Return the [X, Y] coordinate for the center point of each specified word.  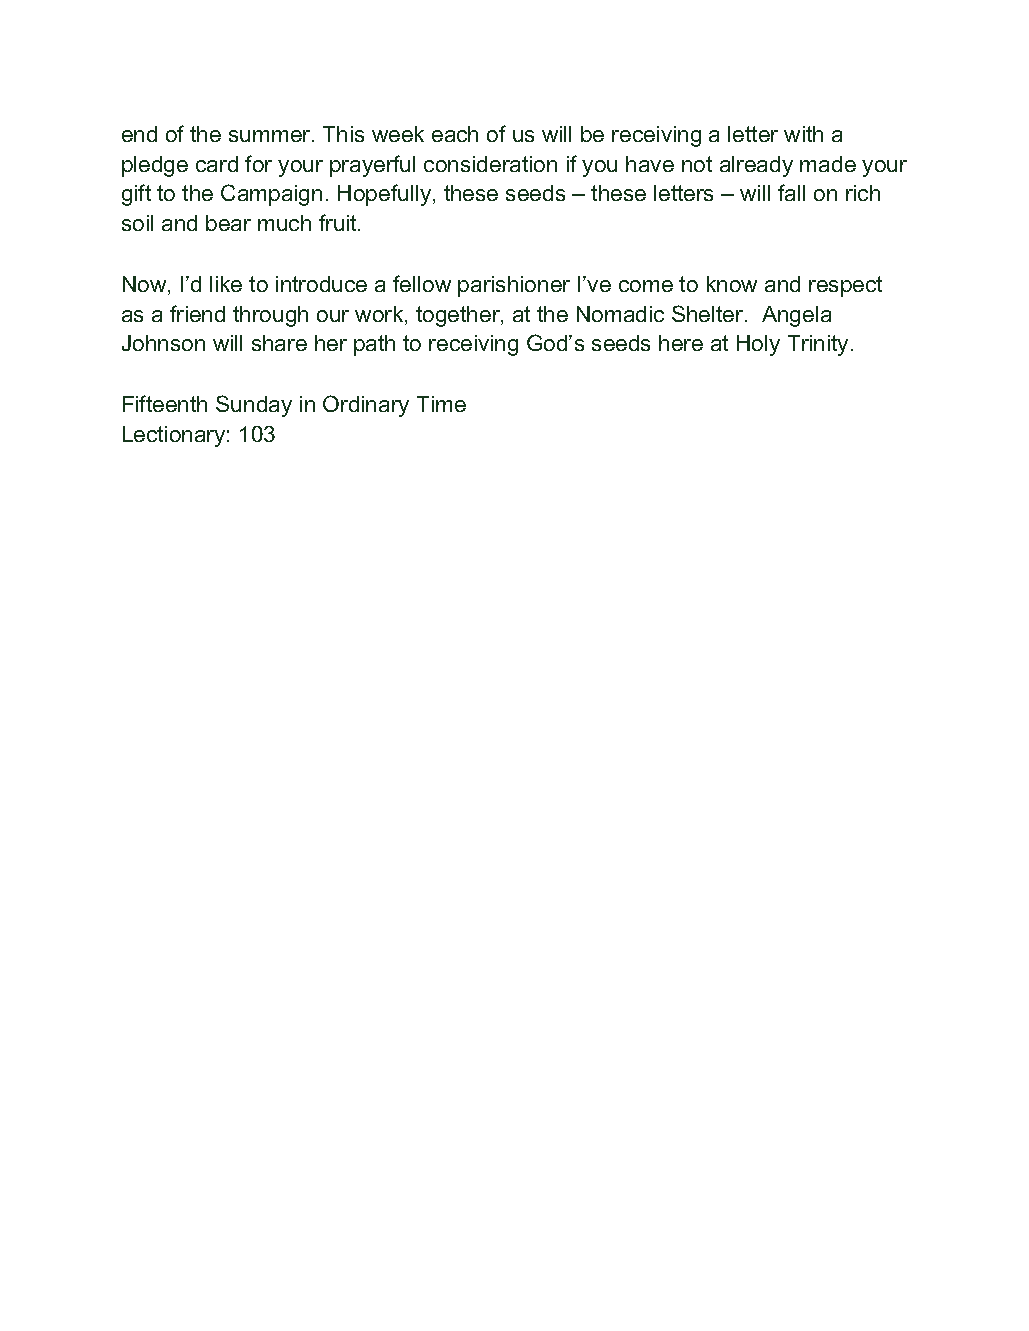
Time [441, 404]
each [455, 134]
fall [791, 192]
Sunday [254, 406]
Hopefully [384, 195]
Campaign [271, 195]
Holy [758, 345]
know [732, 284]
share [279, 343]
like [226, 284]
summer [271, 136]
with [803, 134]
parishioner [514, 286]
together [459, 316]
